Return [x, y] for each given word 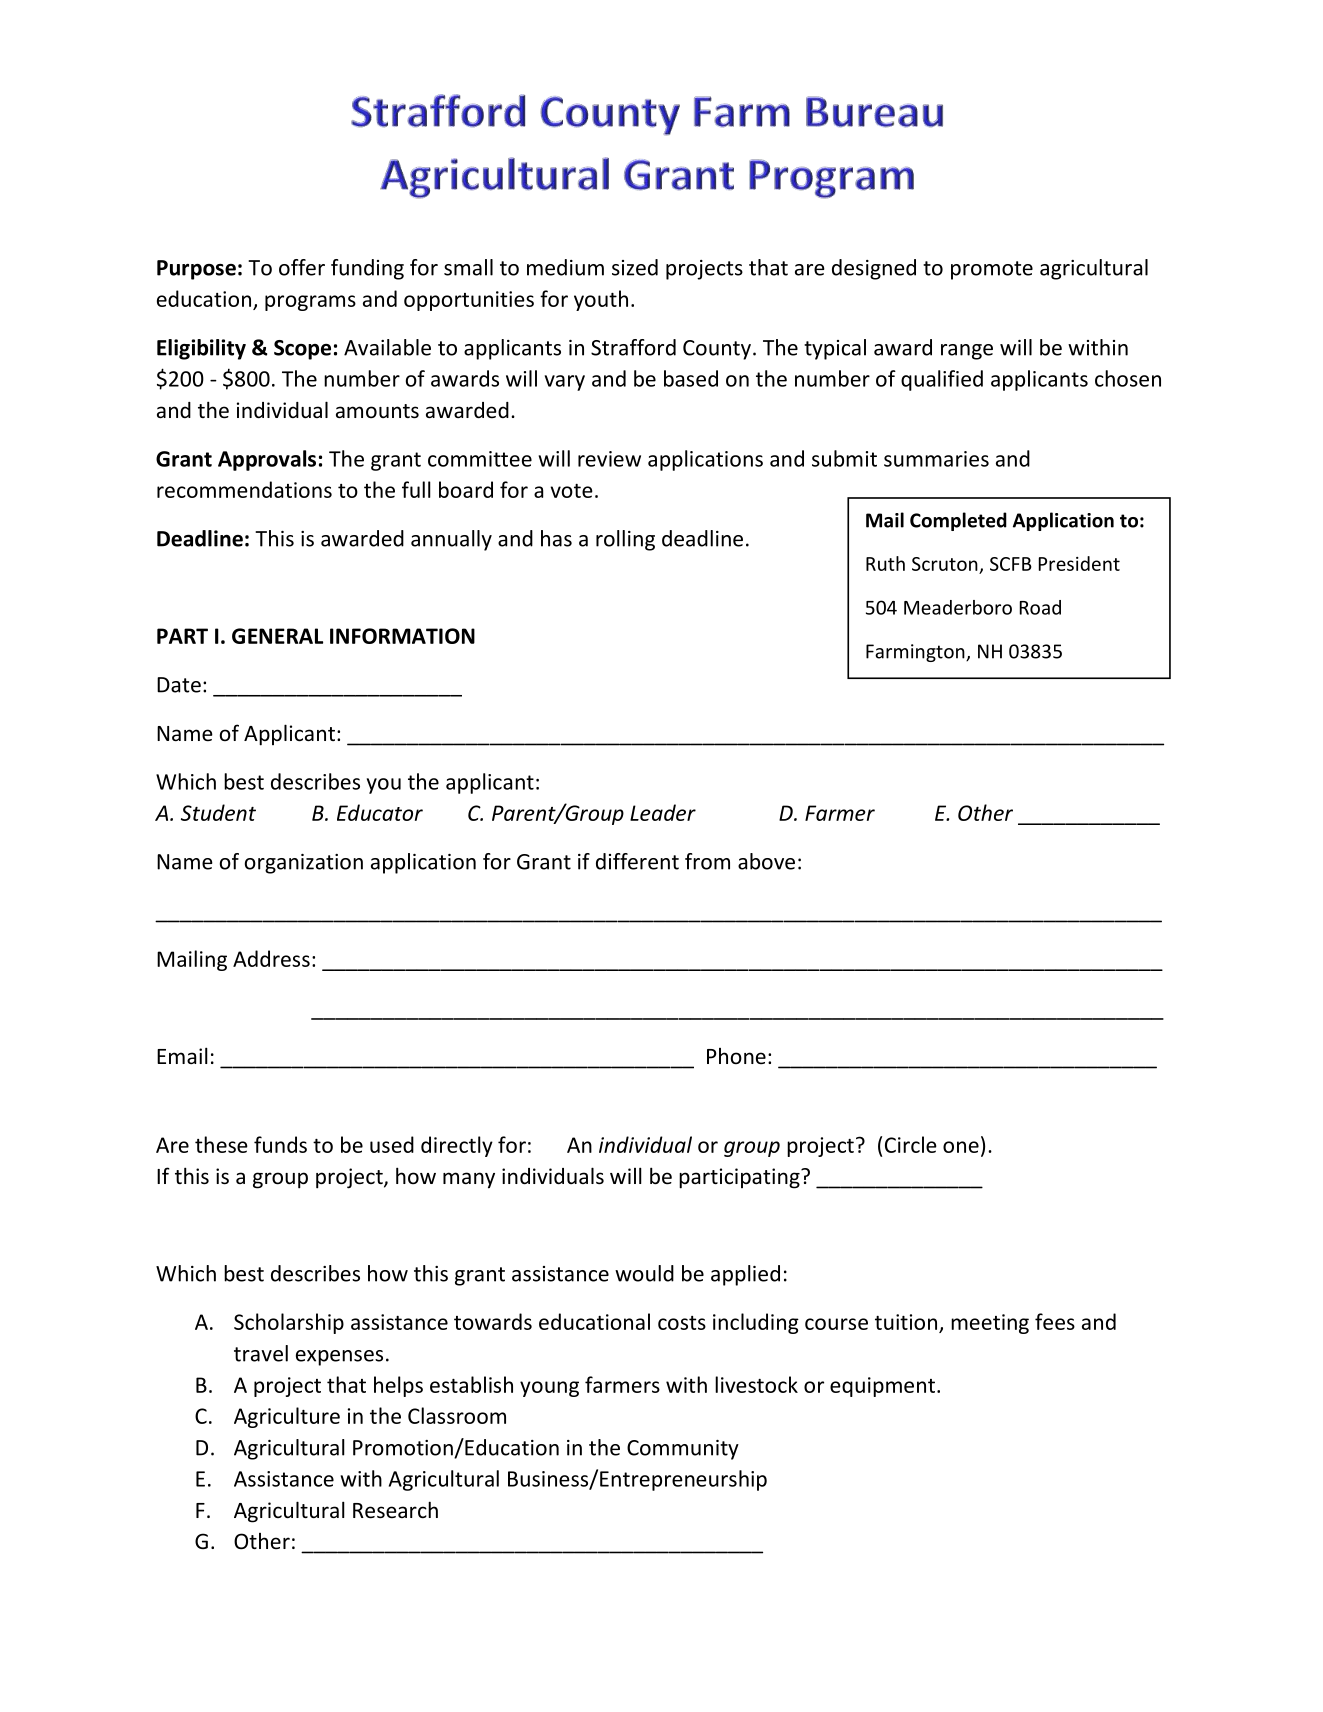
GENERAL [277, 636]
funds [280, 1144]
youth [601, 300]
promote [992, 270]
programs [310, 303]
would [644, 1273]
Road [1040, 607]
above [766, 861]
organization [304, 864]
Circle [911, 1144]
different [637, 861]
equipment [882, 1387]
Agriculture [287, 1417]
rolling [625, 540]
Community [683, 1450]
